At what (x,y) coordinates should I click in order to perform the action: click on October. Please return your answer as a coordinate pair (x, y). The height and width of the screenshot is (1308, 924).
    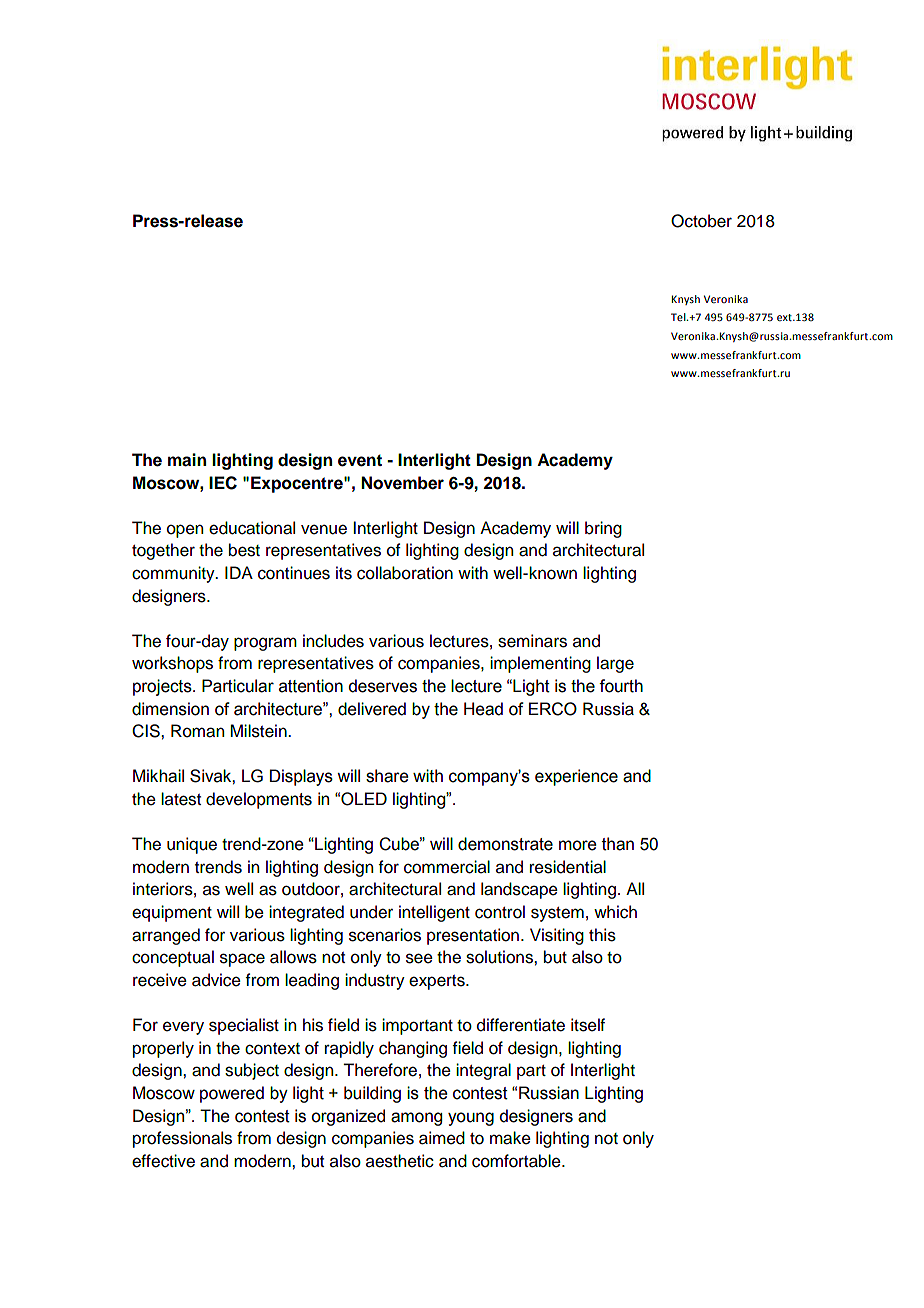
    Looking at the image, I should click on (701, 221).
